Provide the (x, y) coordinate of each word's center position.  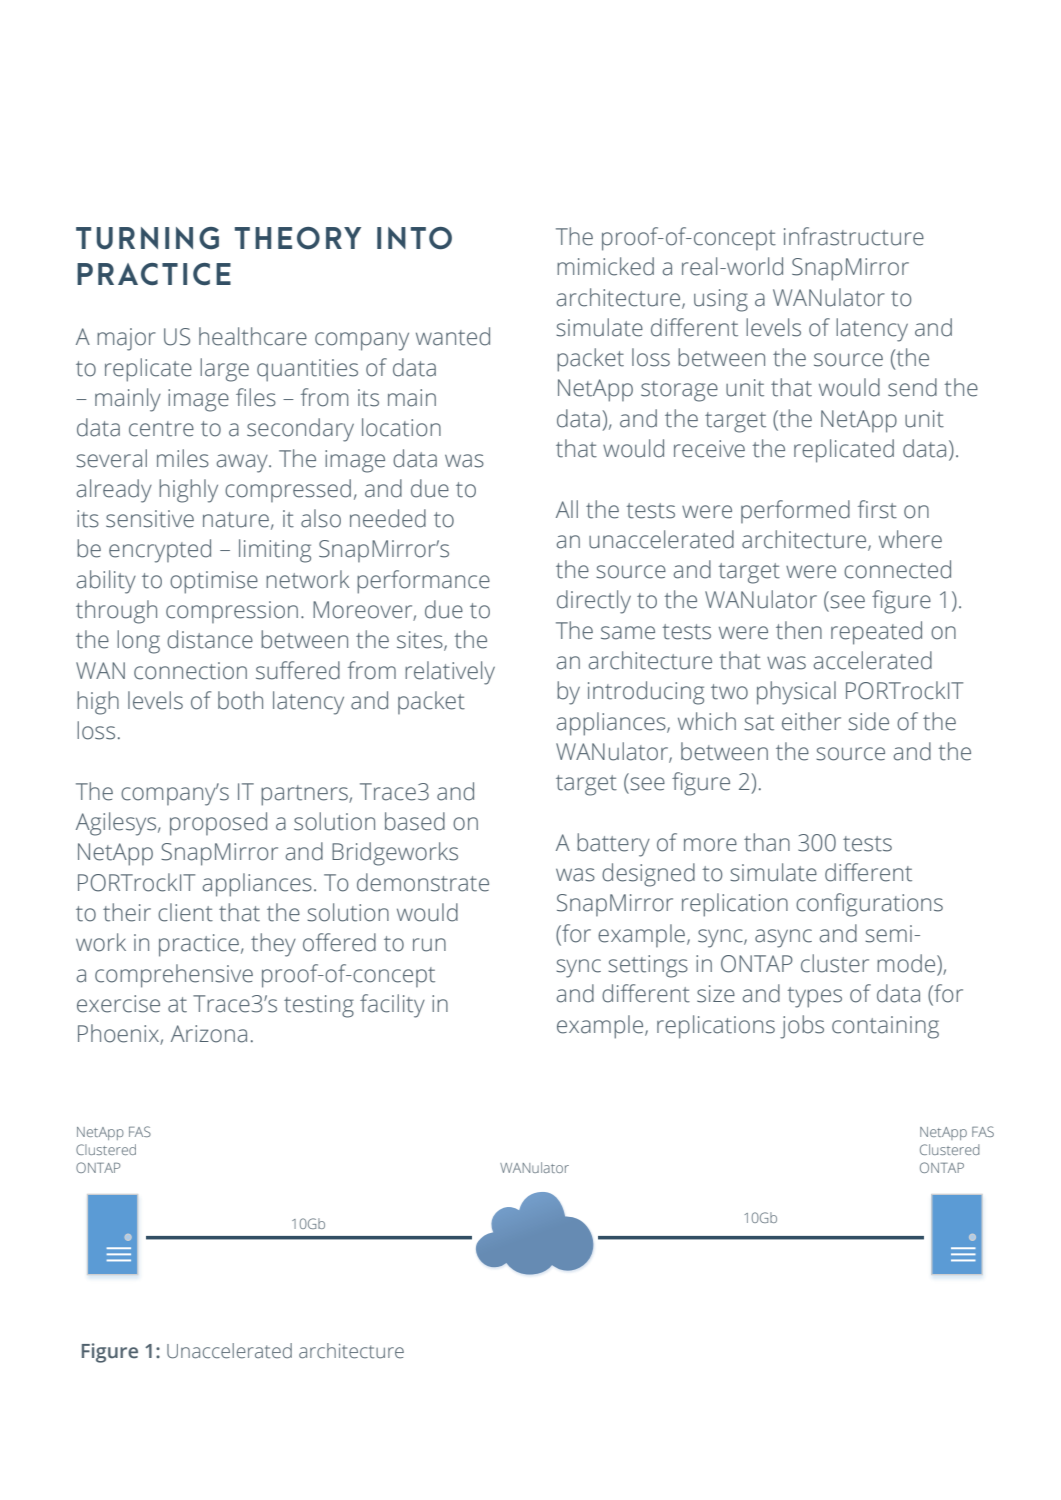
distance (210, 639)
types (814, 997)
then (799, 630)
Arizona (209, 1034)
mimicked (605, 266)
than (767, 842)
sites (421, 641)
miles (183, 458)
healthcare (253, 336)
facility (392, 1006)
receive (709, 449)
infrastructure (854, 236)
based (415, 821)
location (401, 427)
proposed (218, 824)
